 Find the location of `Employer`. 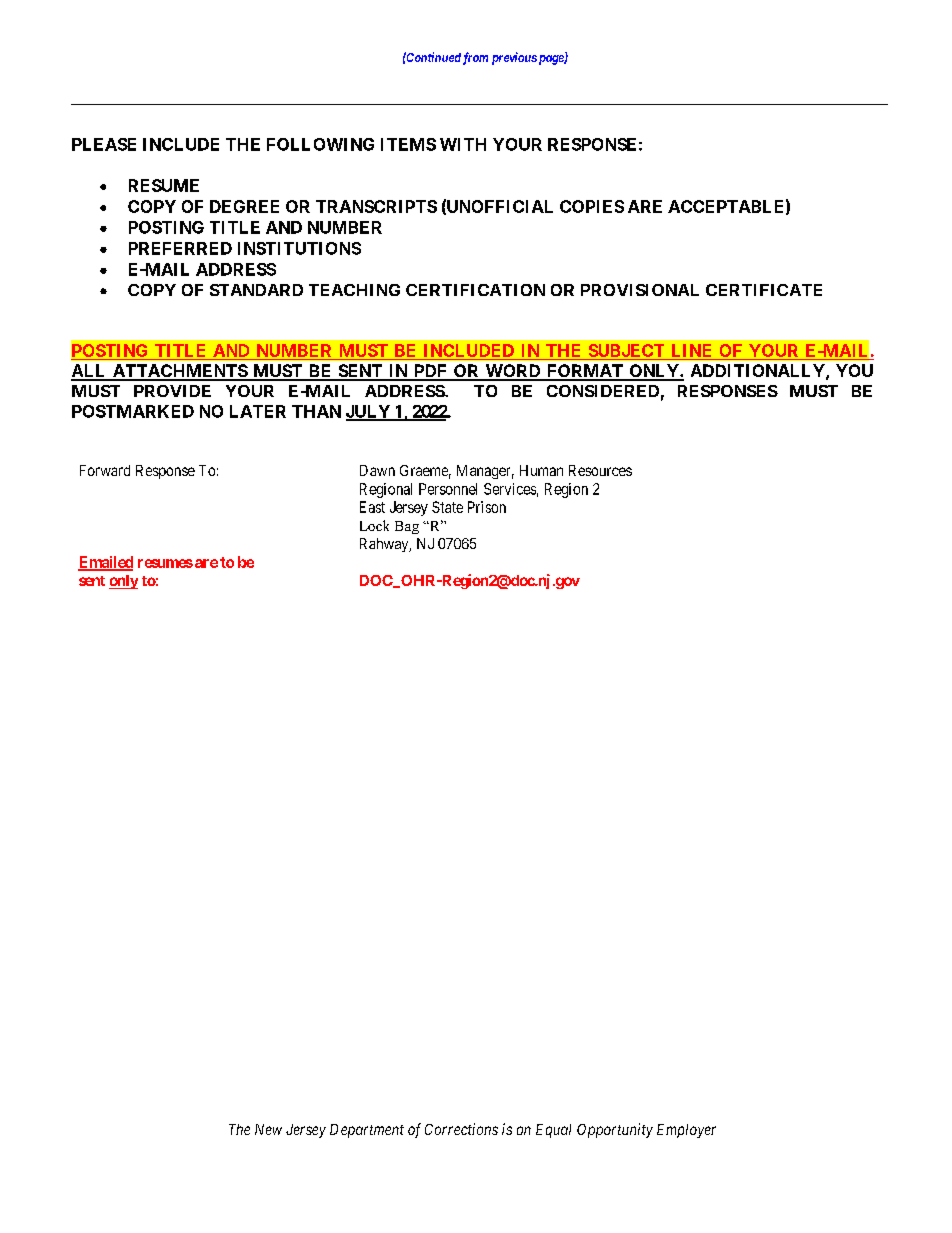

Employer is located at coordinates (686, 1131).
